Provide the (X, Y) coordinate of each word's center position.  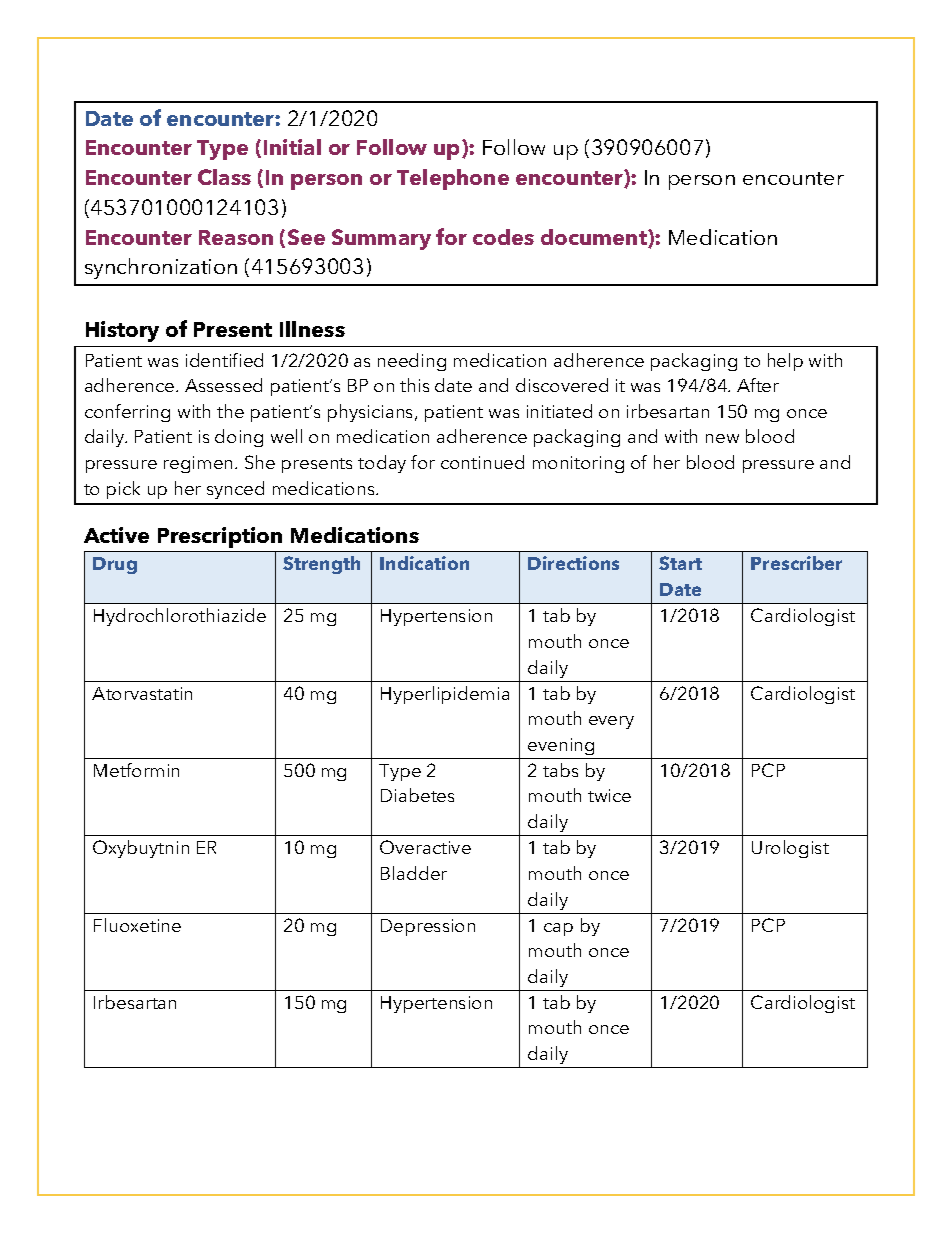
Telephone (453, 179)
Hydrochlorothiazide (180, 617)
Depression (428, 927)
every (611, 722)
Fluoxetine (137, 925)
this (414, 385)
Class (224, 177)
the (230, 411)
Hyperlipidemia (445, 695)
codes (503, 237)
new (722, 438)
